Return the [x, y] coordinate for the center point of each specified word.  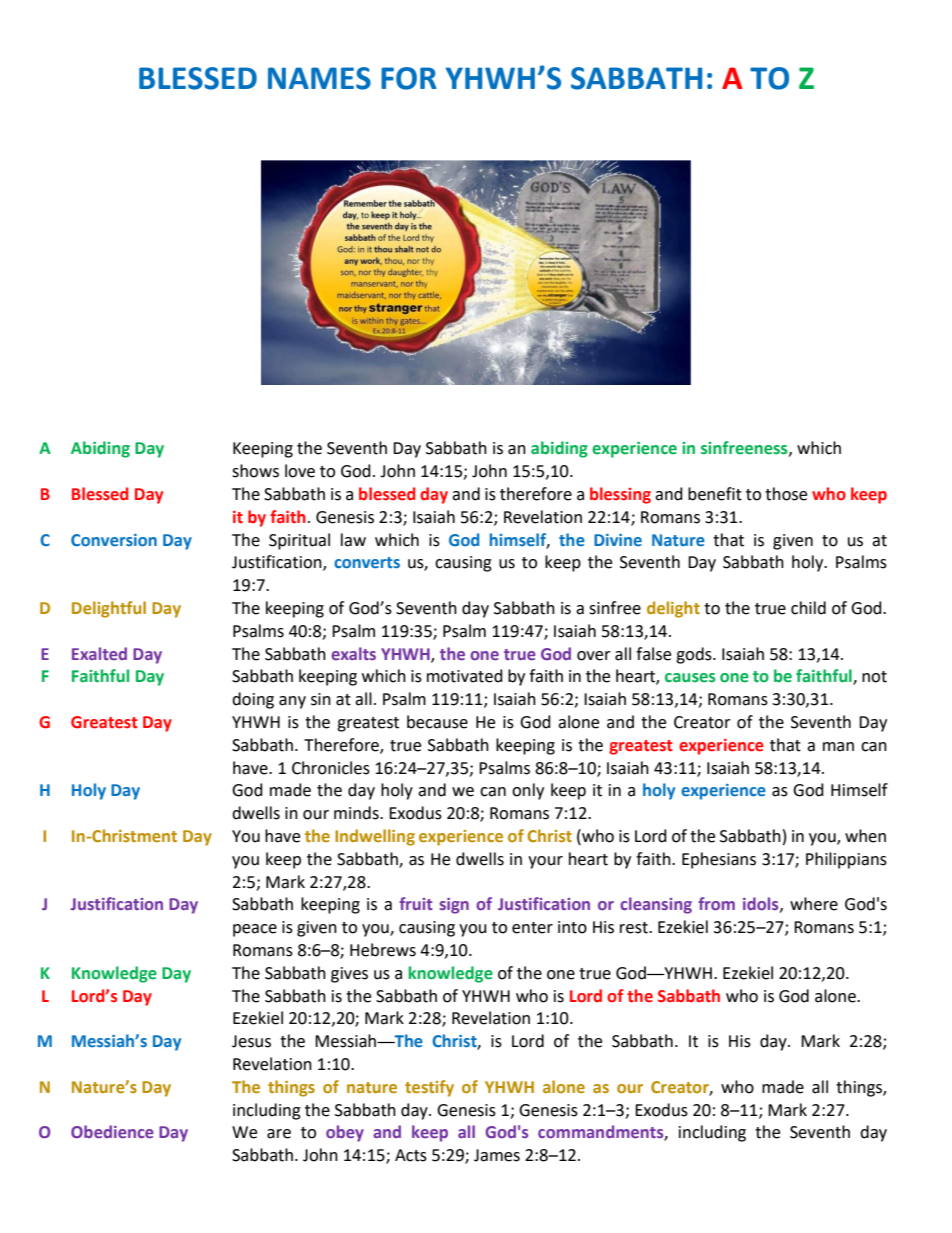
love [300, 471]
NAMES [319, 78]
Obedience [112, 1131]
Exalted [99, 653]
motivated [465, 676]
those [786, 494]
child [808, 608]
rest [635, 928]
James [497, 1155]
